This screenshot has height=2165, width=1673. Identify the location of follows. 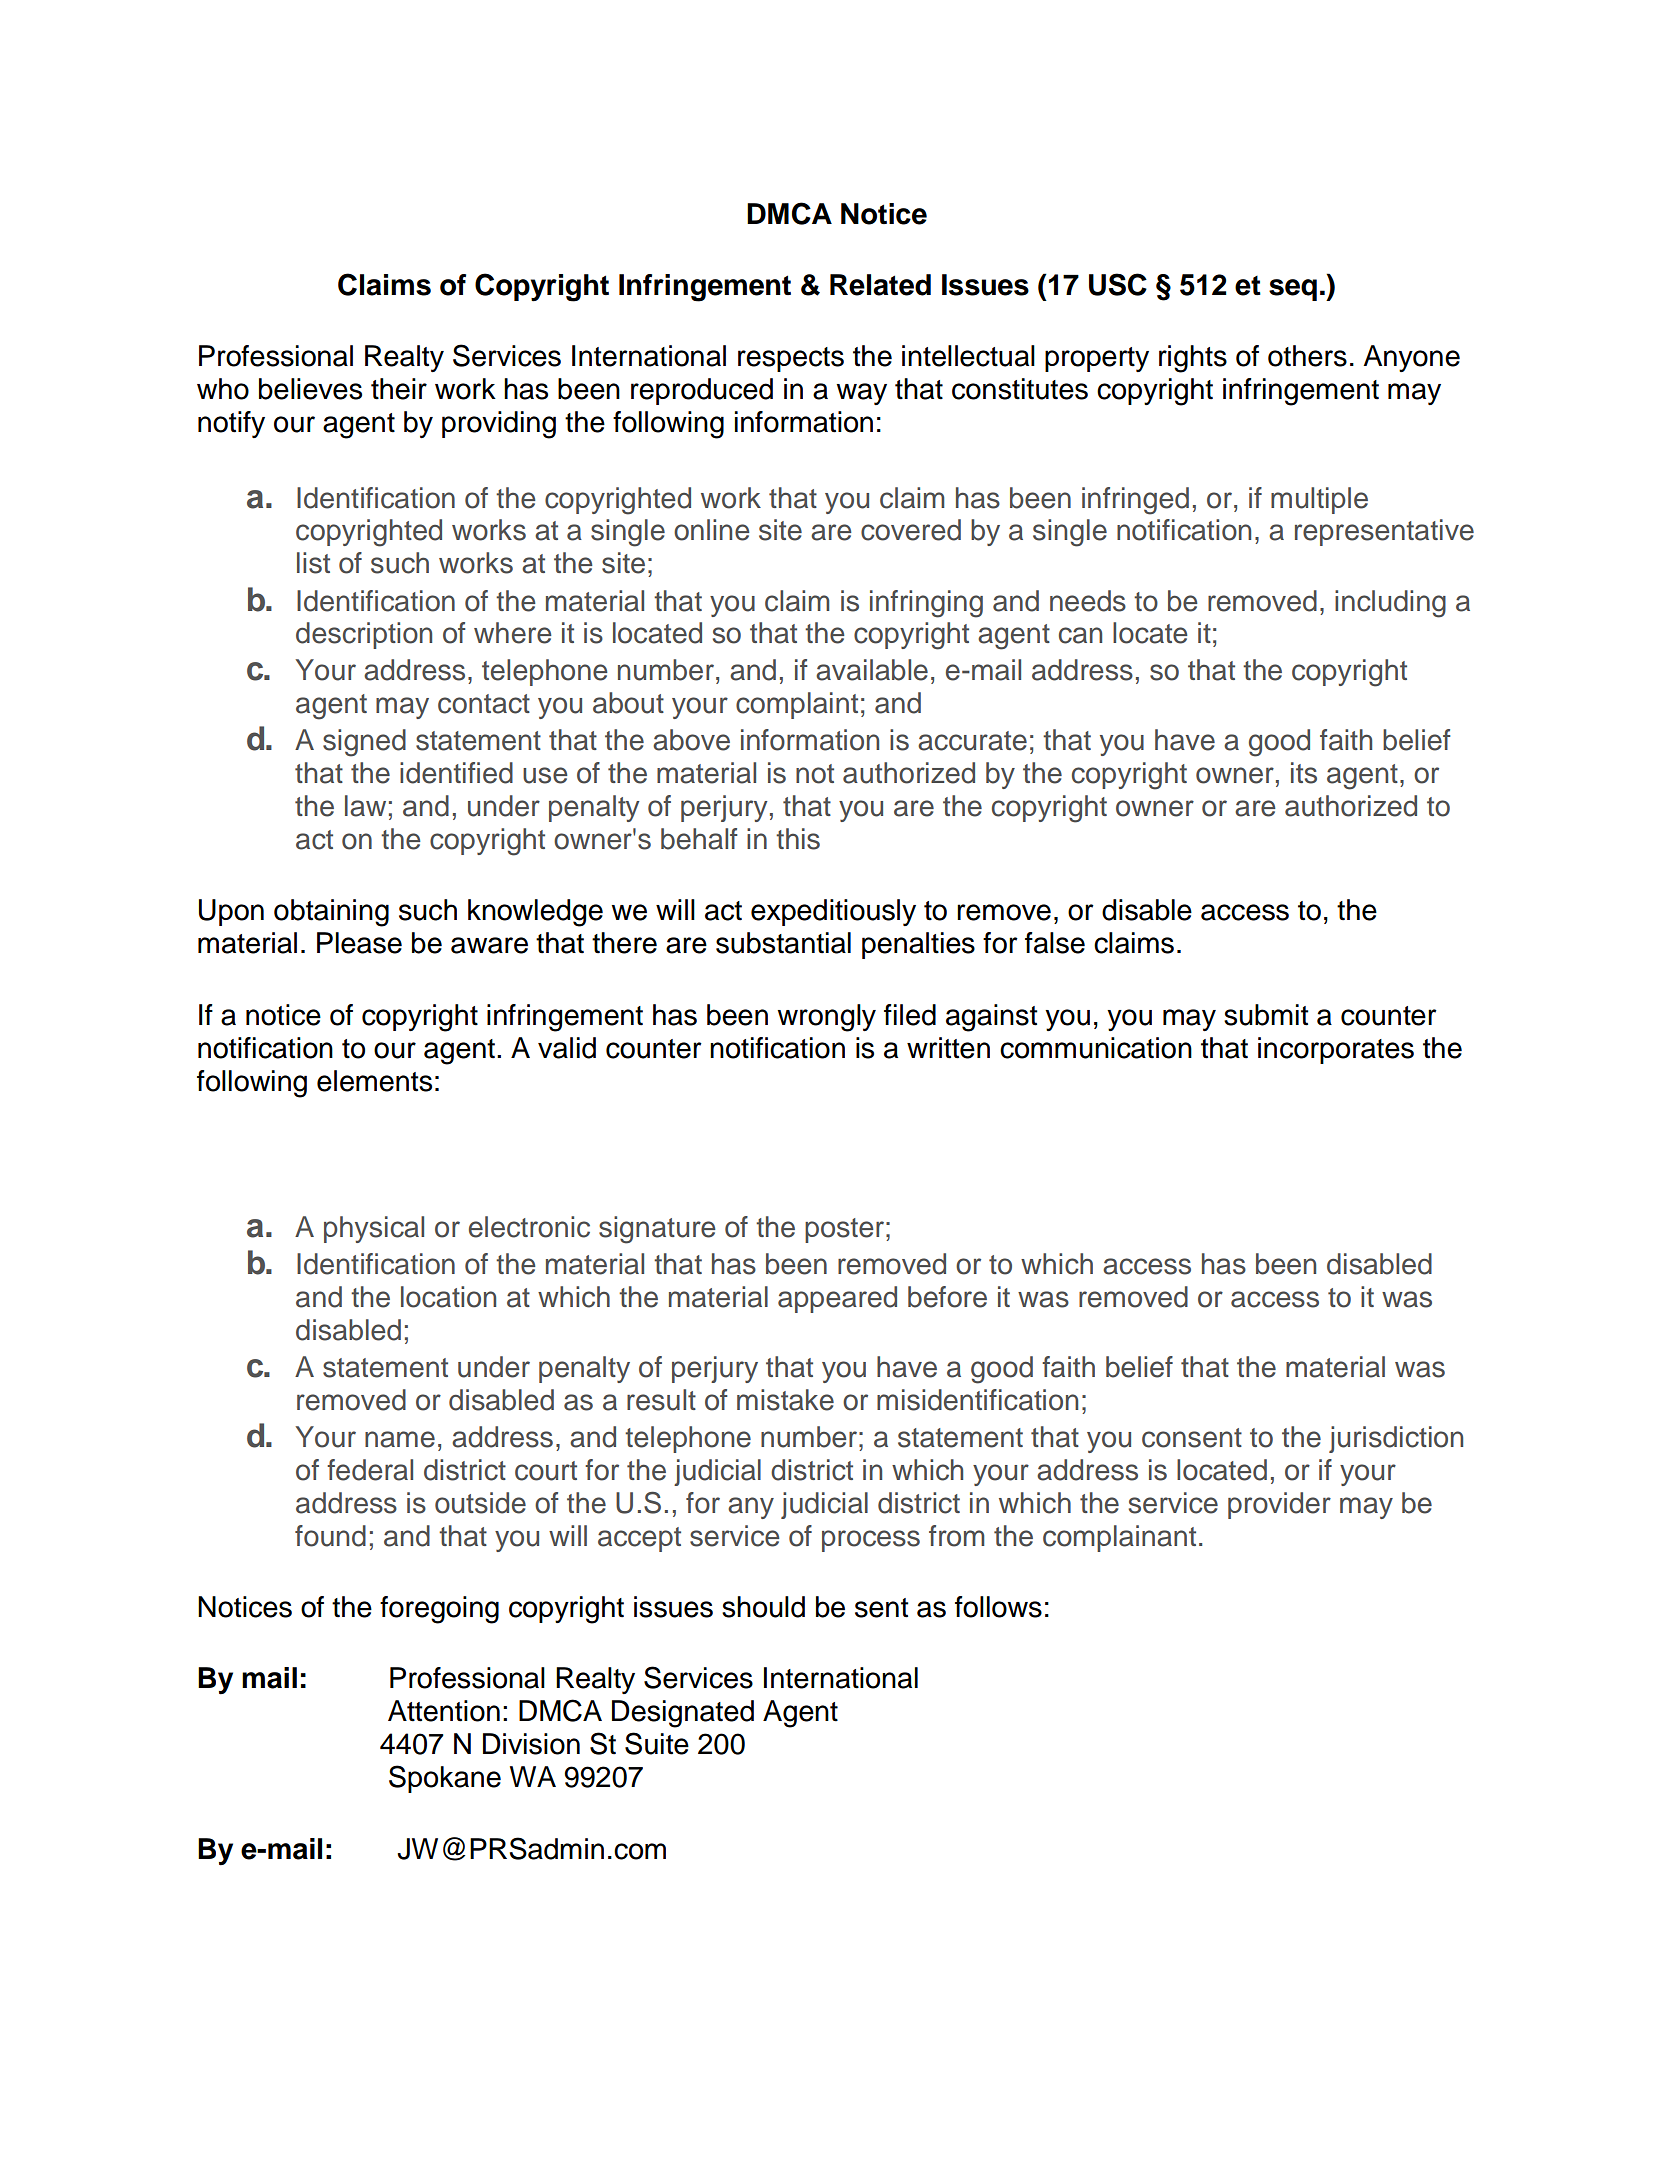
(998, 1607).
